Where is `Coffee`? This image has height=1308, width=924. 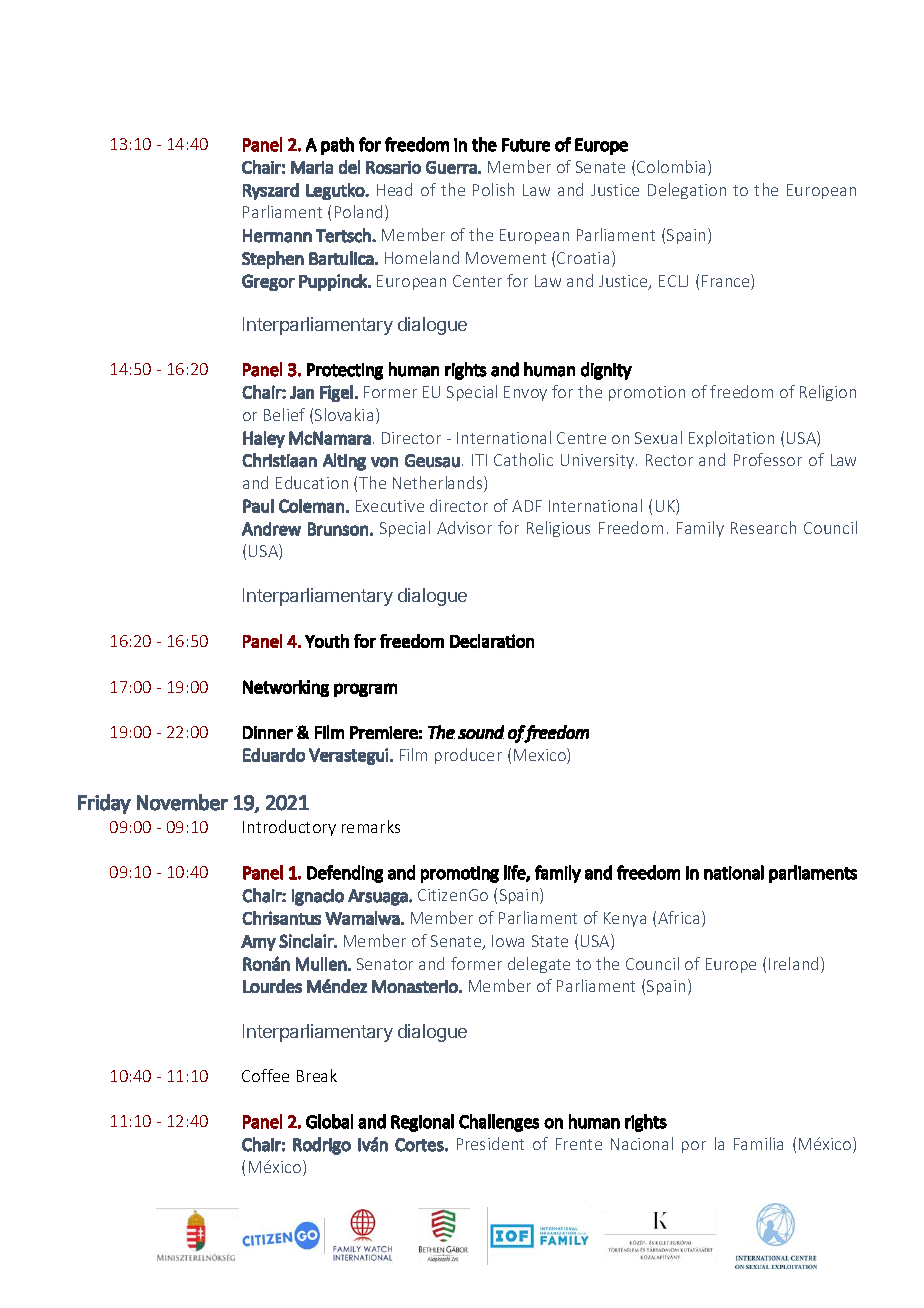 Coffee is located at coordinates (265, 1075).
